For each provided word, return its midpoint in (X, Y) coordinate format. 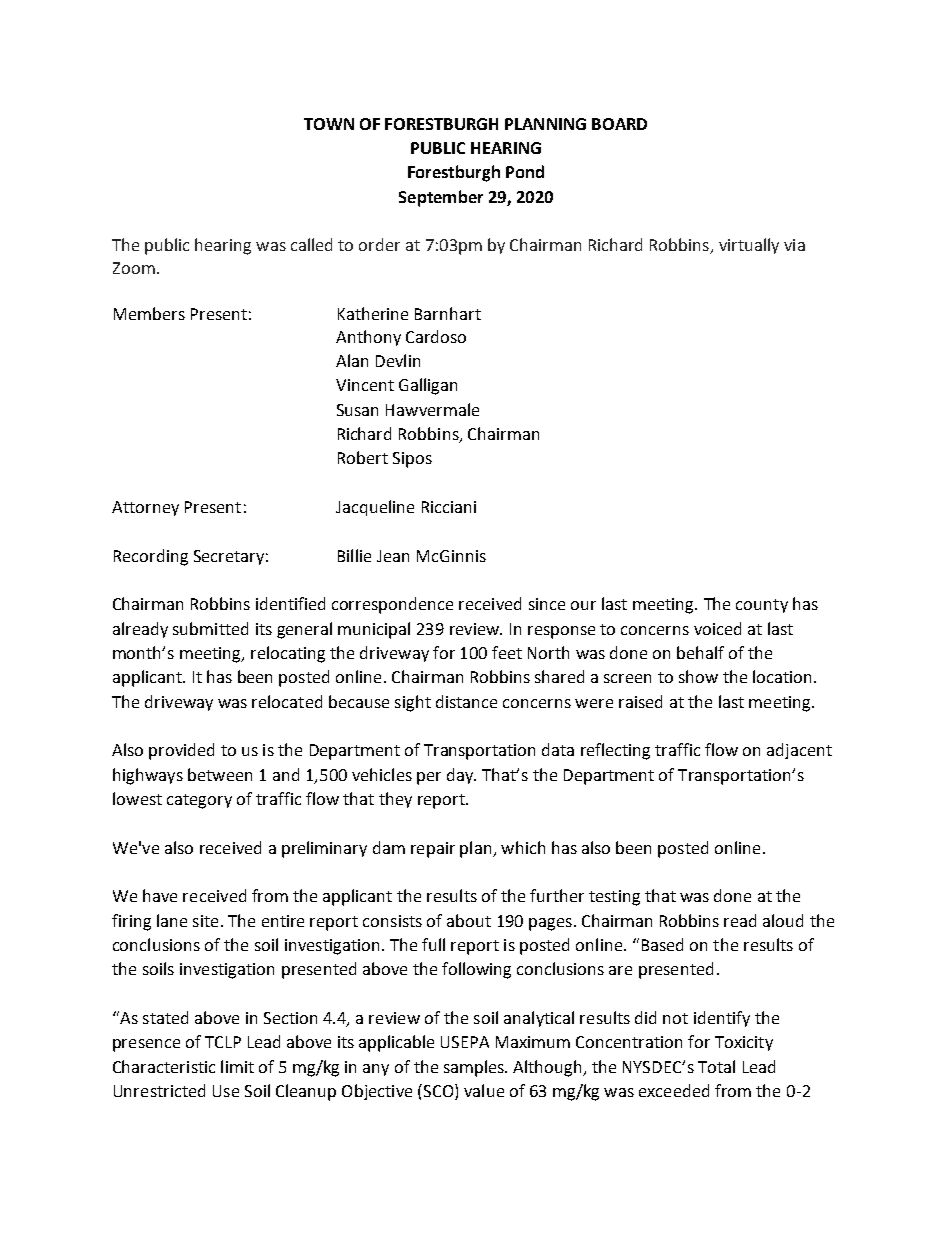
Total (716, 1066)
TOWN (329, 124)
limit (237, 1066)
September (441, 198)
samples (475, 1068)
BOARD (619, 124)
